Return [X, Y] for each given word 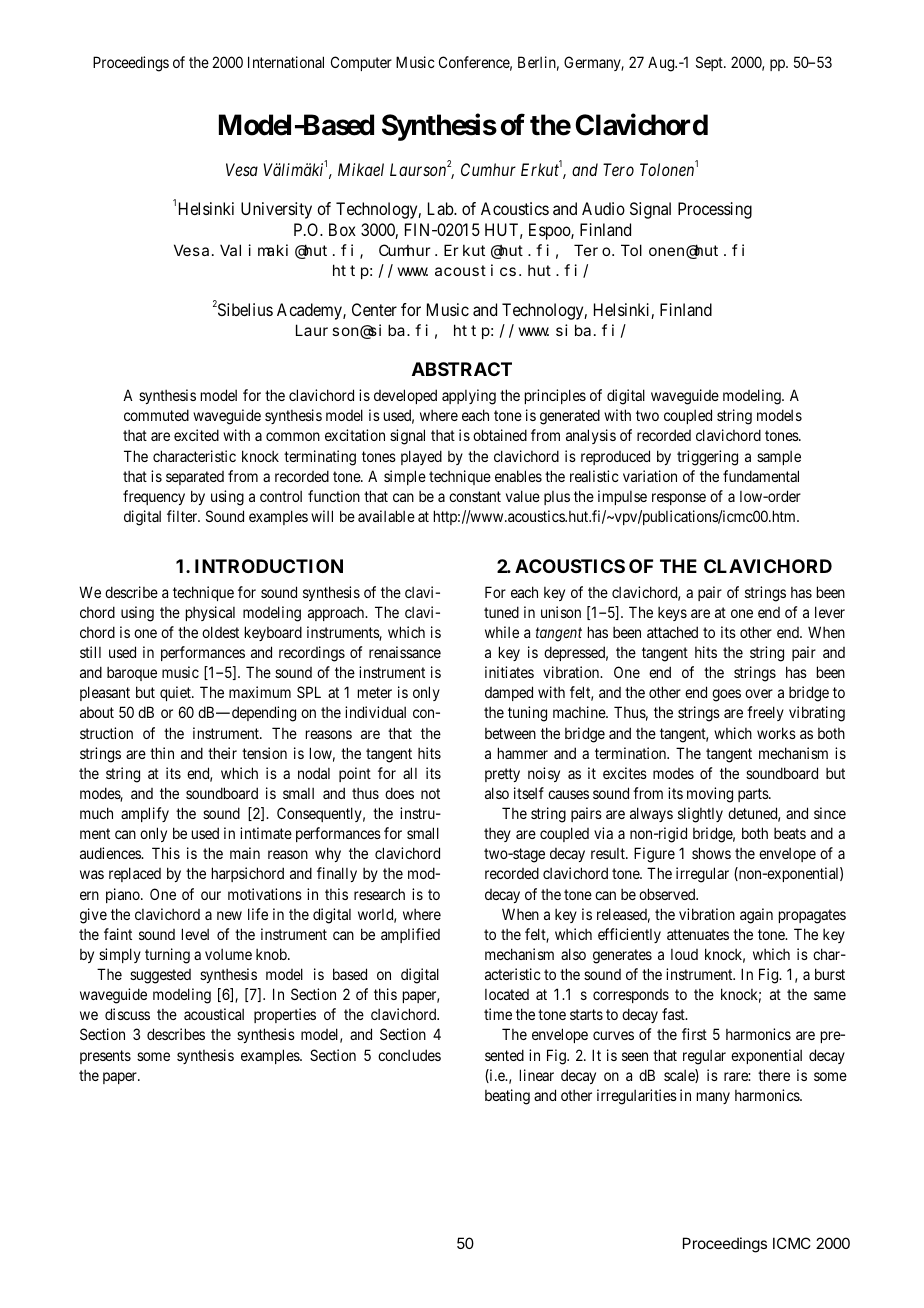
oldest [220, 632]
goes [726, 695]
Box [342, 229]
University [276, 210]
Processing [715, 210]
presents [105, 1057]
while [502, 632]
